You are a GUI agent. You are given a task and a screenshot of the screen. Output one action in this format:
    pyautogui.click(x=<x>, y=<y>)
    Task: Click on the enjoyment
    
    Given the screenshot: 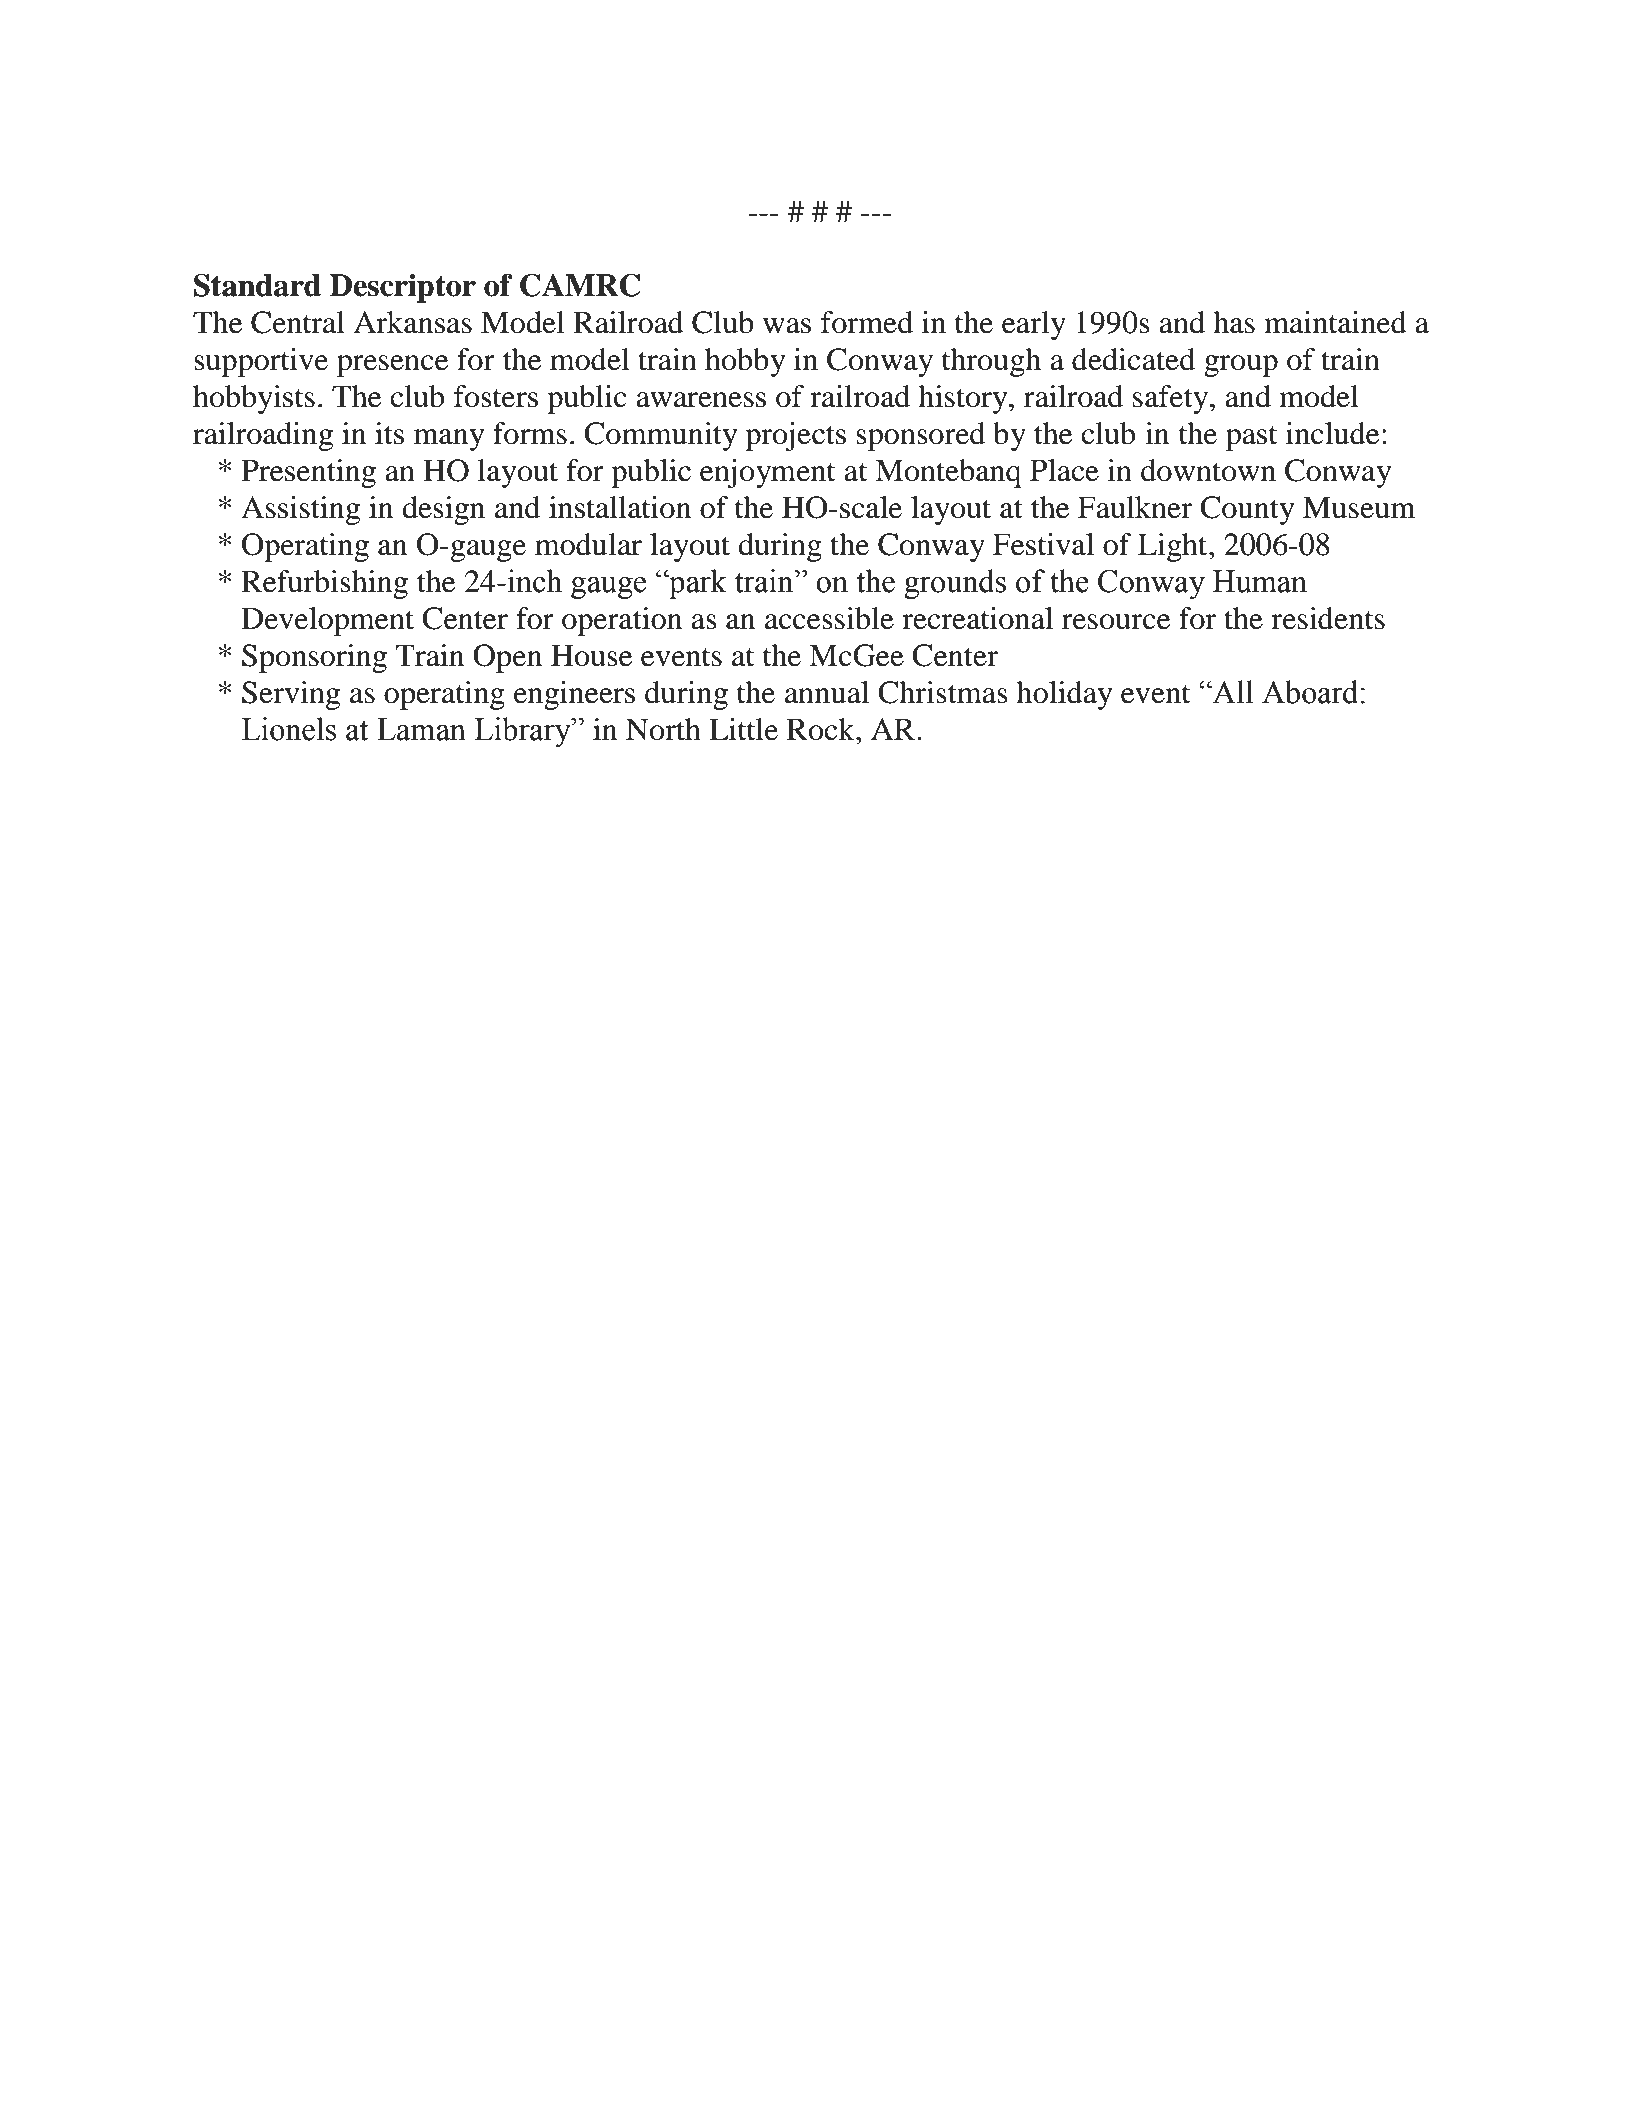 What is the action you would take?
    pyautogui.click(x=767, y=473)
